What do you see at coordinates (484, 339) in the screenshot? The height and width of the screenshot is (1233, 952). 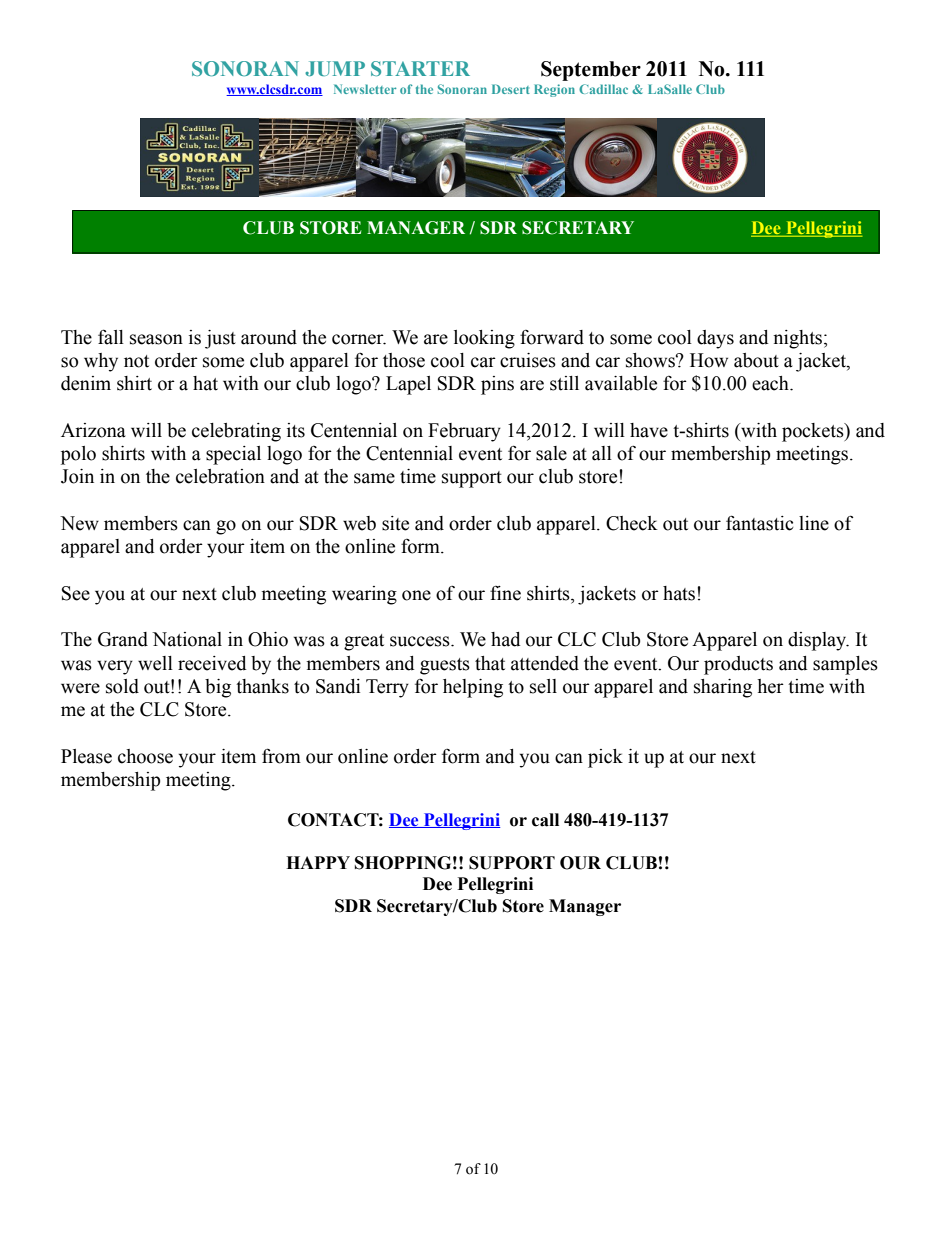 I see `looking` at bounding box center [484, 339].
